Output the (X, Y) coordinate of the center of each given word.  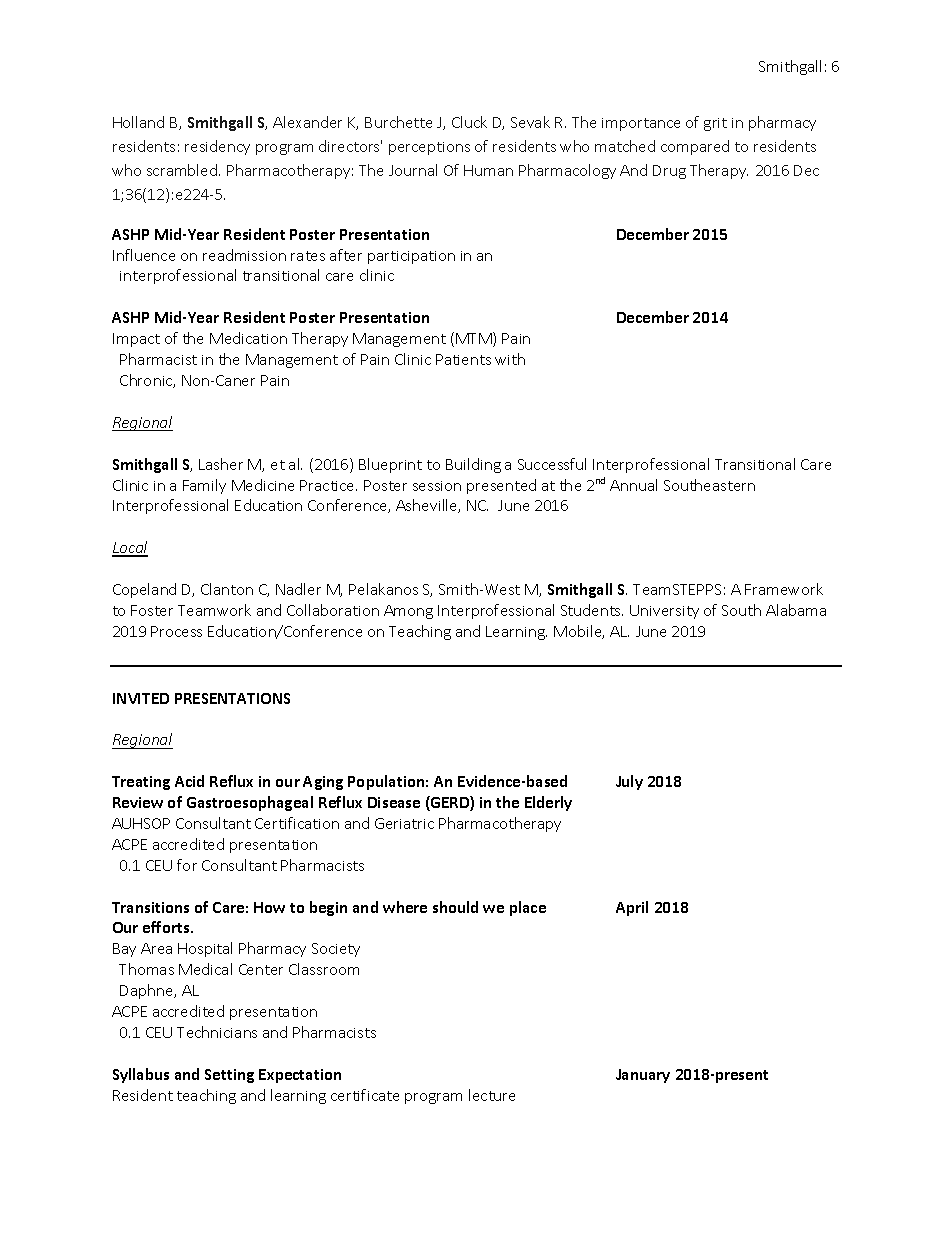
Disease (394, 802)
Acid (189, 781)
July (629, 782)
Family (204, 486)
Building (473, 465)
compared (695, 147)
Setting (229, 1076)
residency (217, 147)
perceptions (429, 148)
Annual (633, 485)
